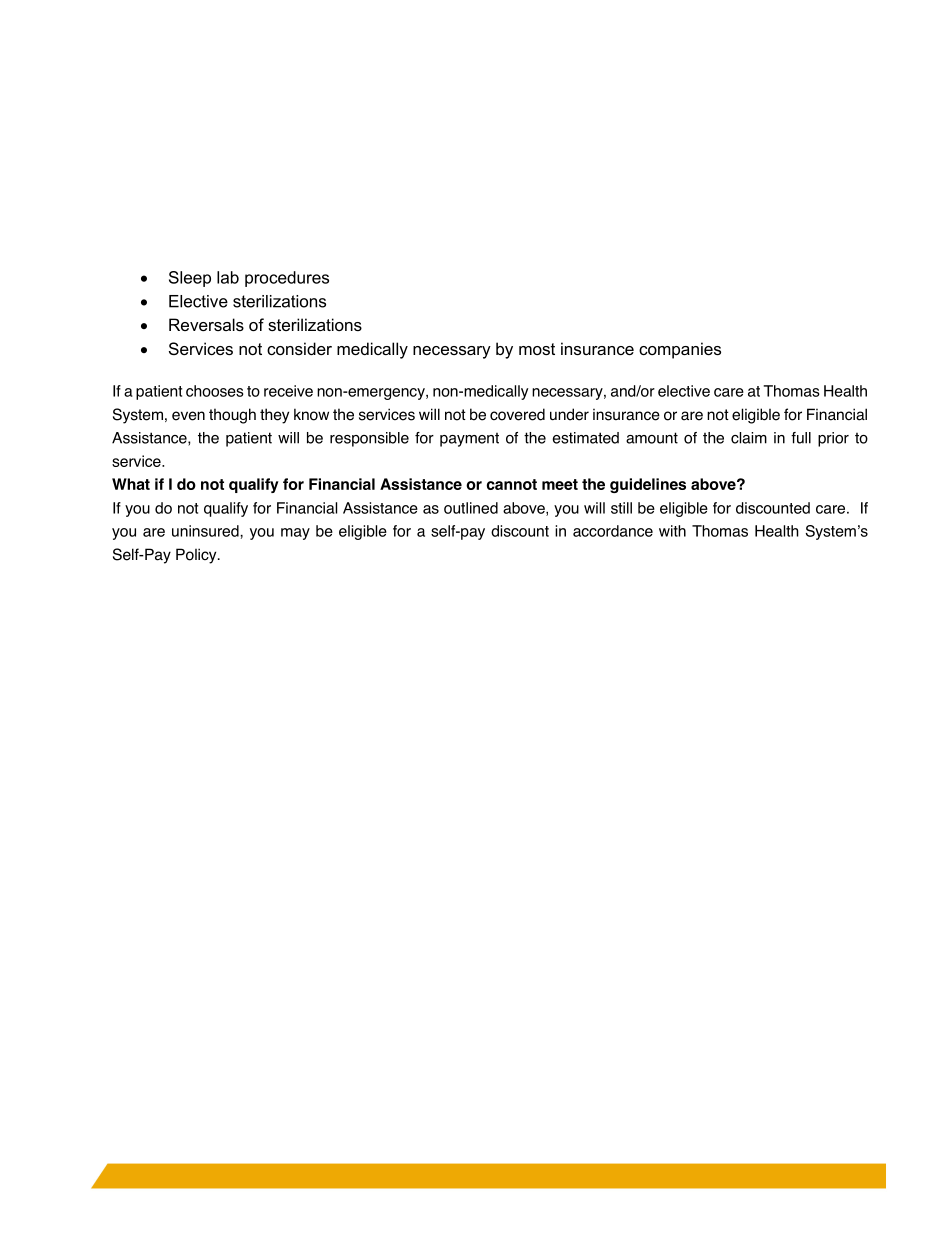 The height and width of the page is (1233, 952). I want to click on under, so click(569, 414).
